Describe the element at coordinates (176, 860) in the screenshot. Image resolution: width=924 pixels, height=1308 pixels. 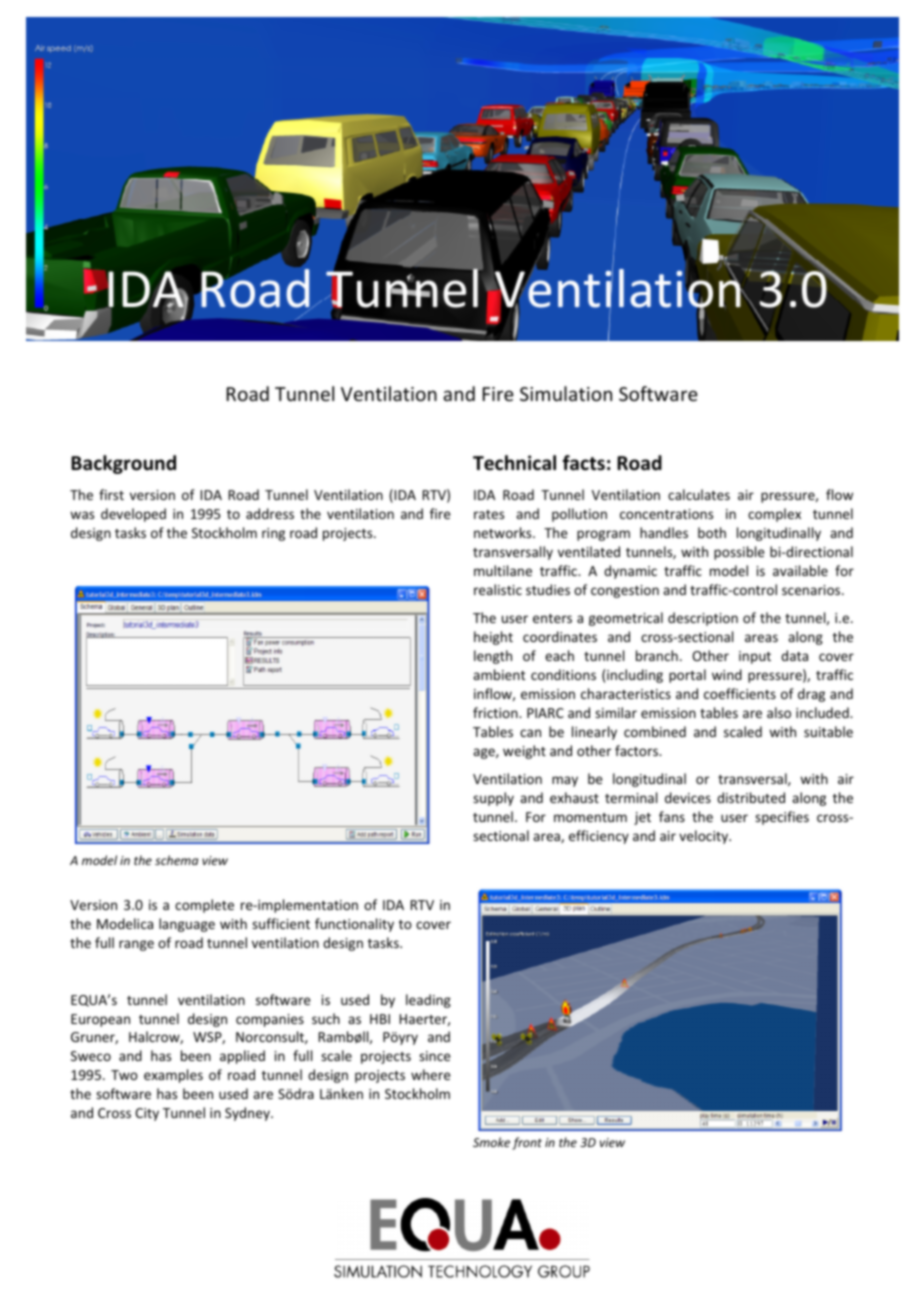
I see `schema` at that location.
